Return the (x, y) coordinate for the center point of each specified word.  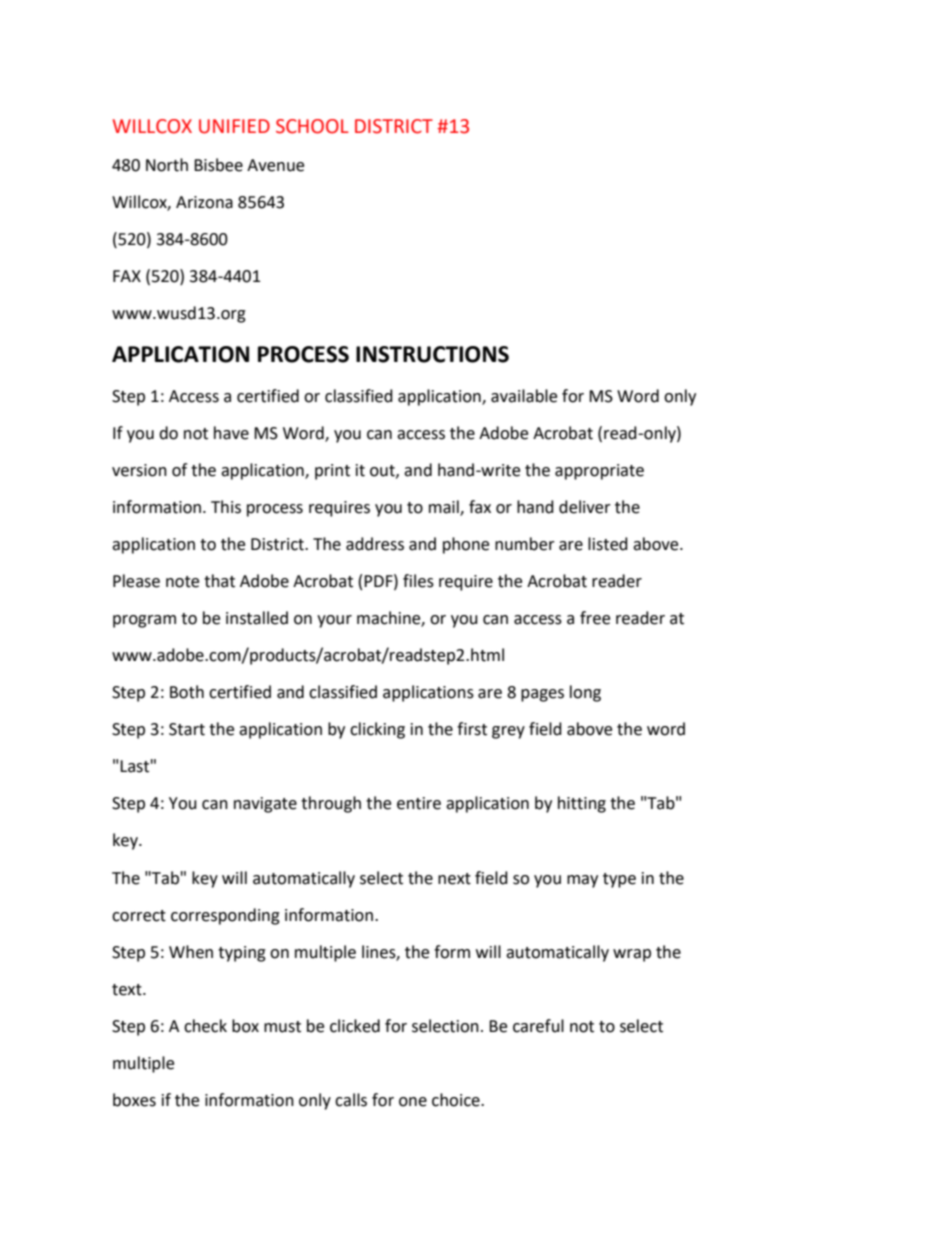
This (226, 507)
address (375, 544)
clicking (377, 730)
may (582, 881)
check (205, 1026)
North (167, 165)
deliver (585, 507)
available (524, 396)
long (585, 693)
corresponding (225, 916)
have (231, 433)
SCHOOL (312, 126)
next (454, 879)
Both (187, 692)
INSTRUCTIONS (432, 354)
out (383, 471)
